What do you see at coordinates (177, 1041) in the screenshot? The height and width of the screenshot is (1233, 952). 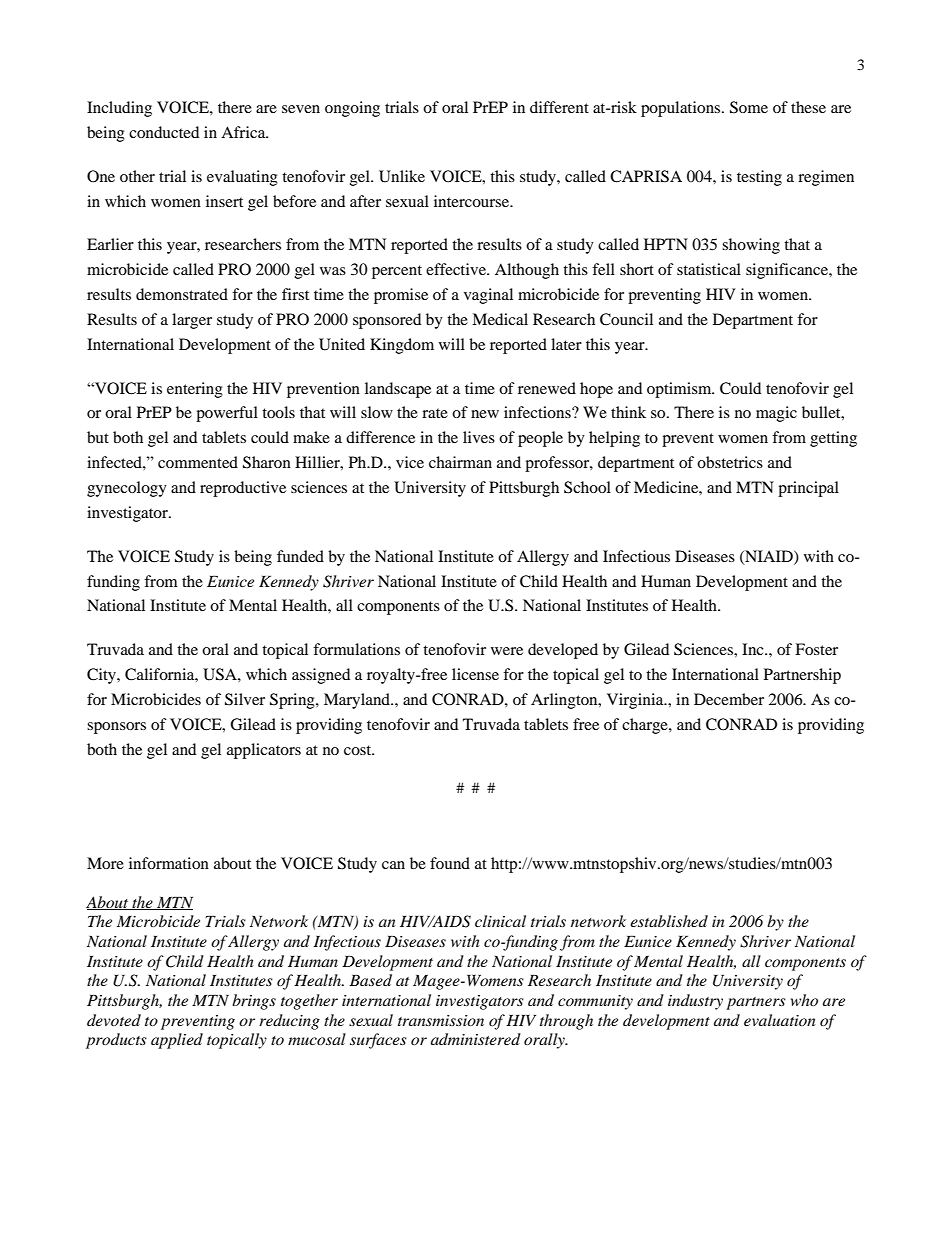 I see `applied` at bounding box center [177, 1041].
